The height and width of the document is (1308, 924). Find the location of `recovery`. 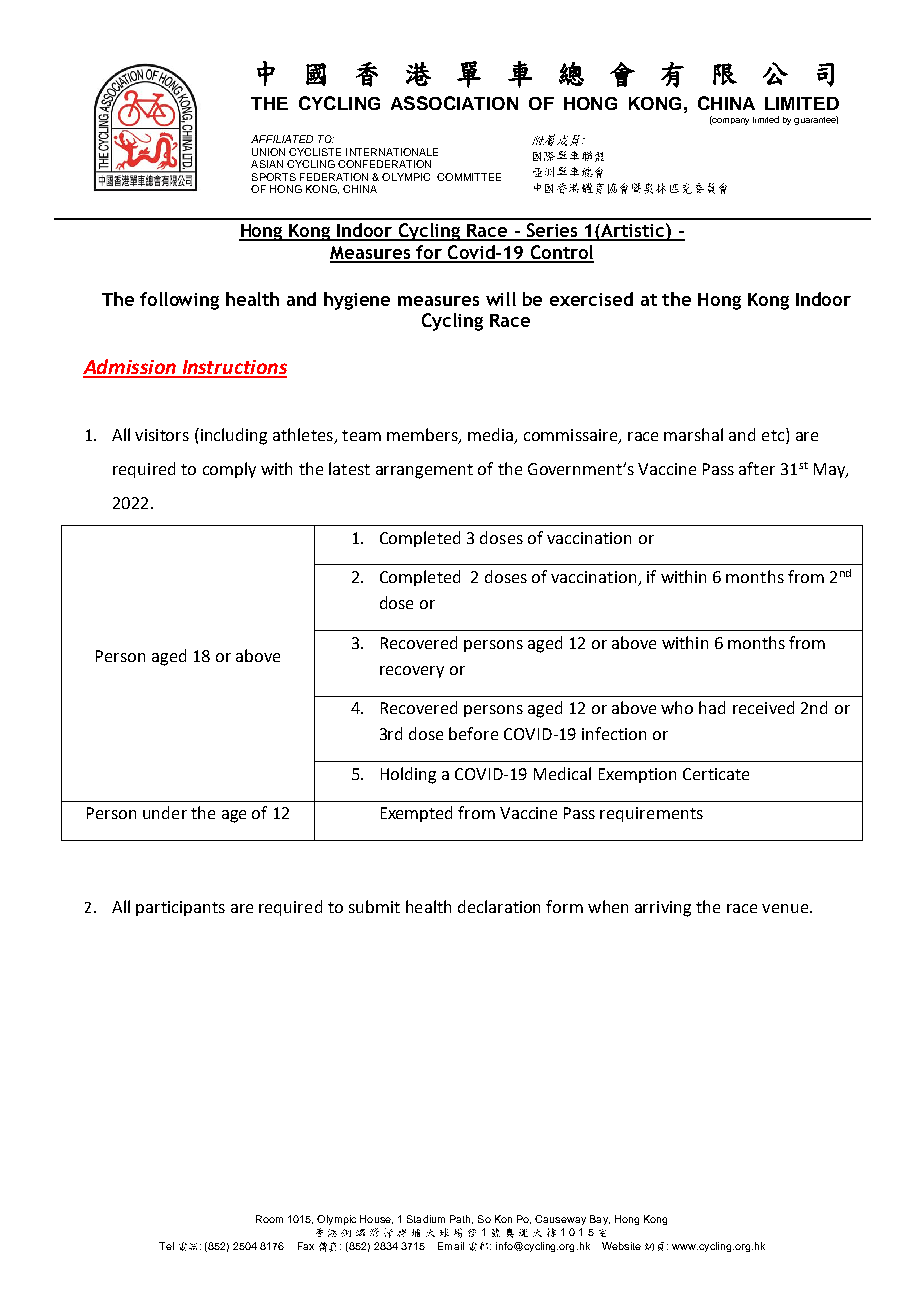

recovery is located at coordinates (412, 672).
